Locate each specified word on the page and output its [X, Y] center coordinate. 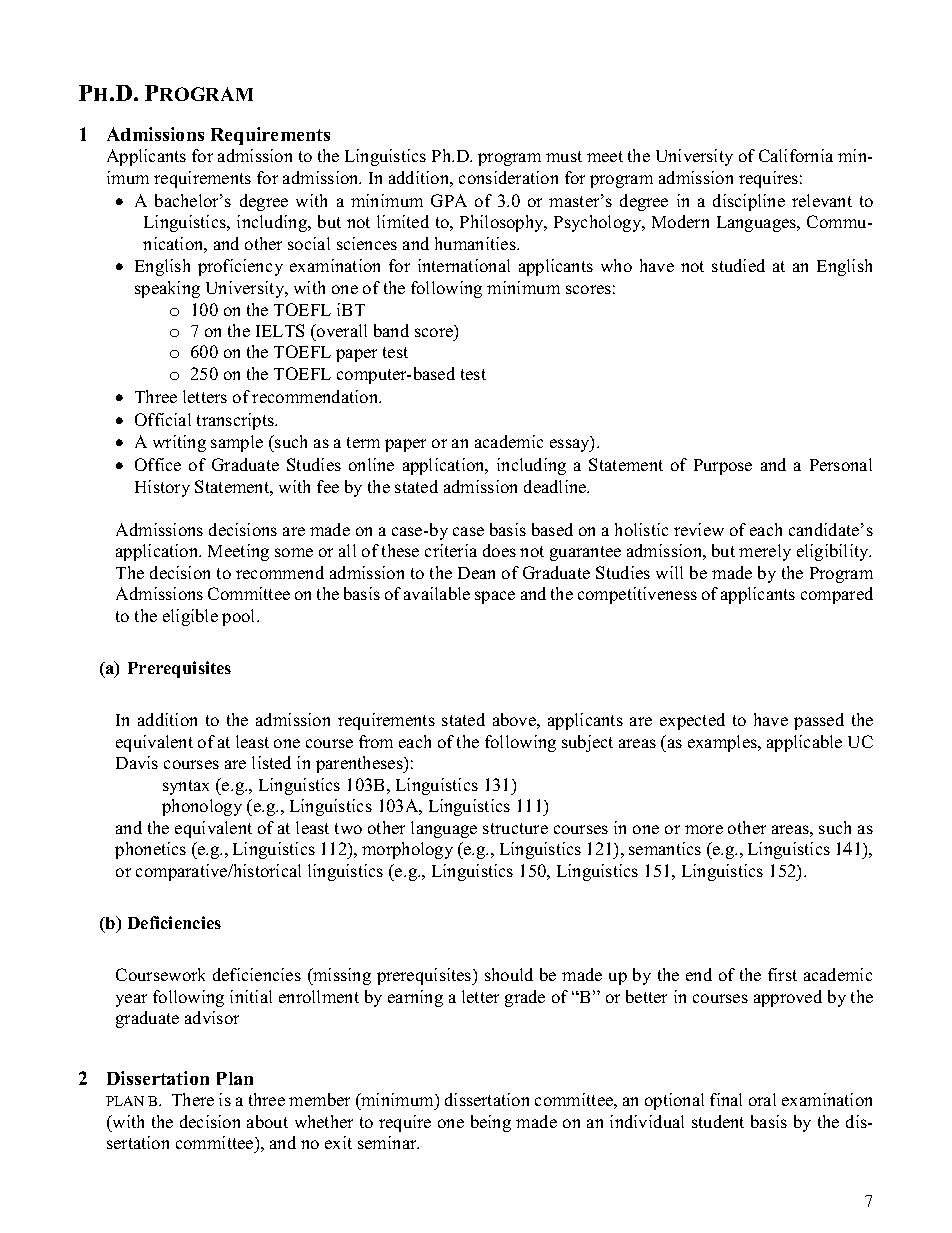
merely [765, 552]
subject [587, 743]
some [294, 552]
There [193, 1099]
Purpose [723, 467]
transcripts [237, 421]
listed [271, 762]
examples [723, 743]
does [499, 550]
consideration [508, 177]
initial [251, 996]
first [782, 974]
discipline [749, 202]
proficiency [240, 267]
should [509, 974]
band [391, 330]
